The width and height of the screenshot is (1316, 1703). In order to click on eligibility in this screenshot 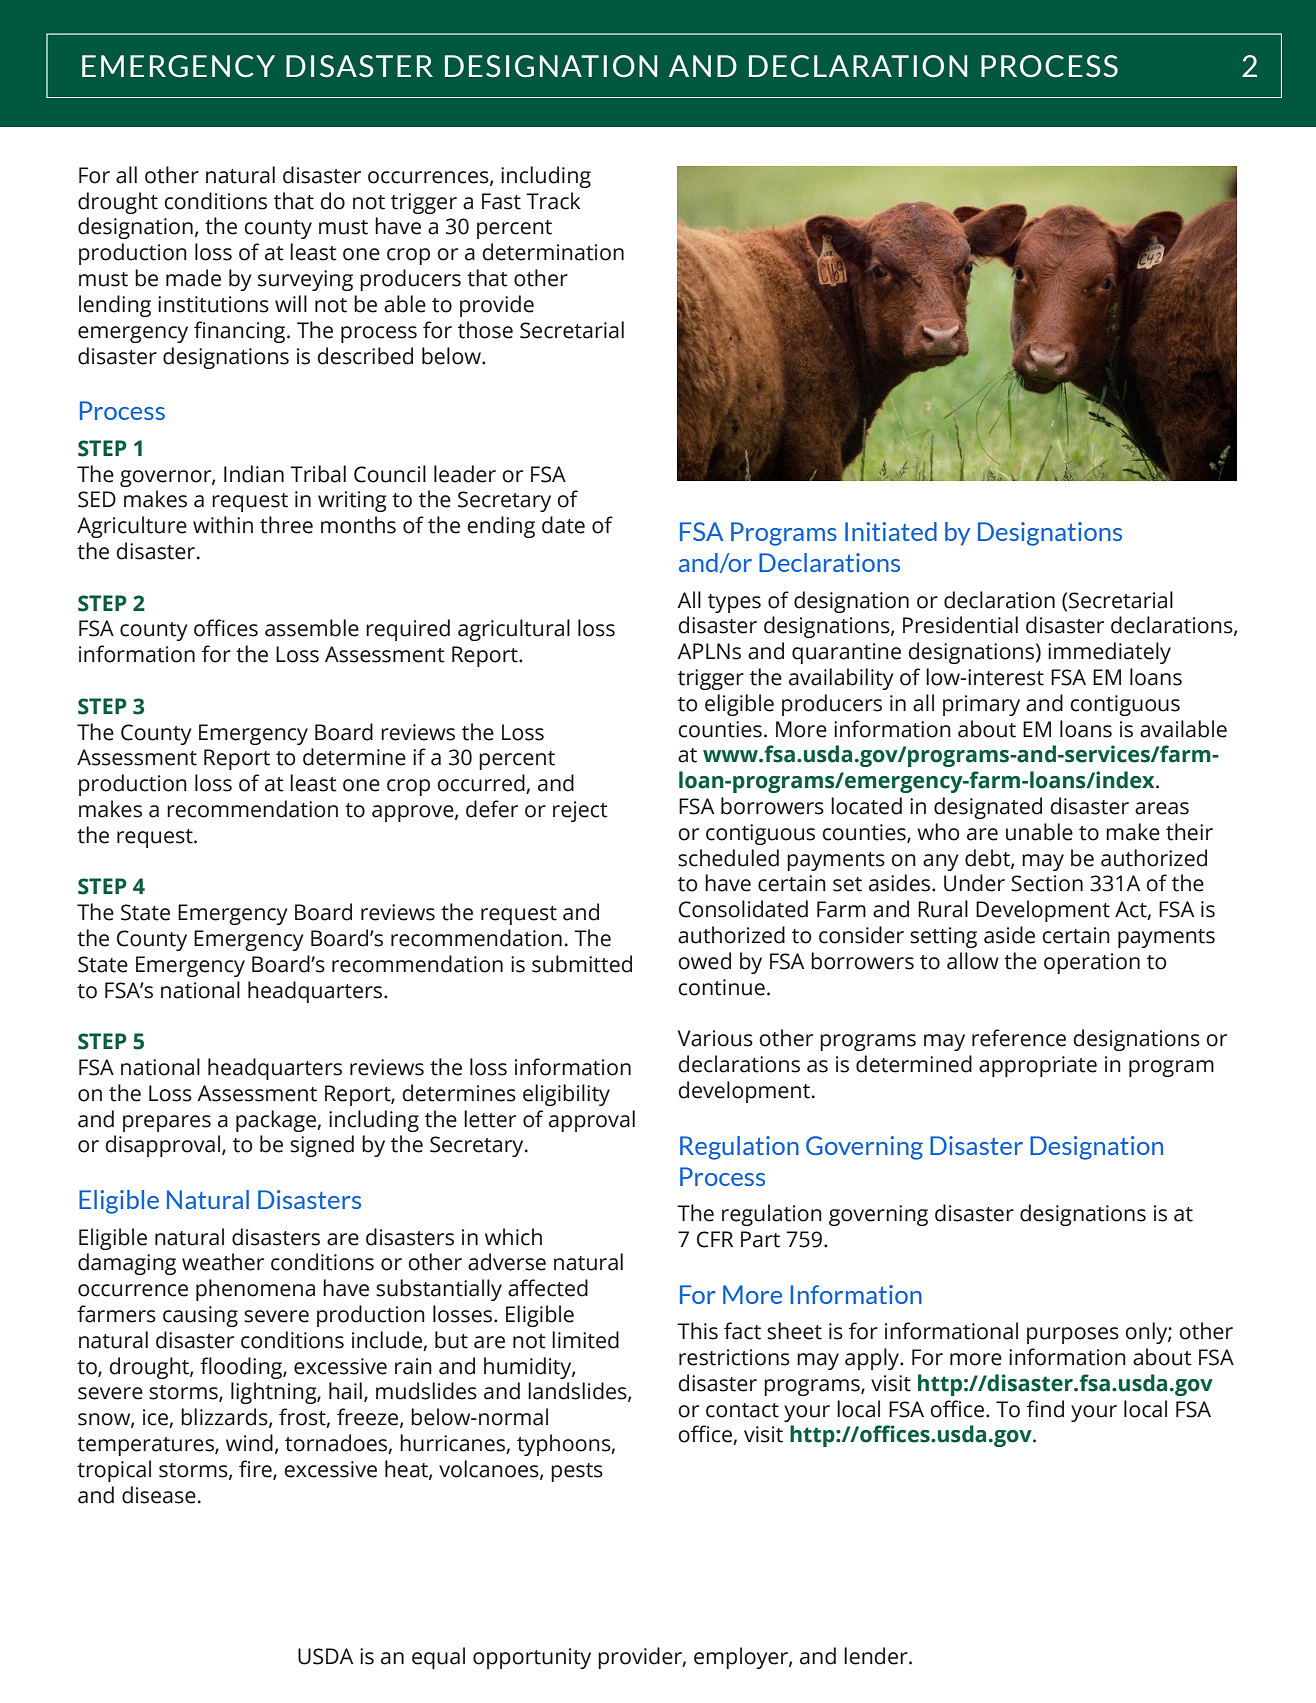, I will do `click(566, 1095)`.
